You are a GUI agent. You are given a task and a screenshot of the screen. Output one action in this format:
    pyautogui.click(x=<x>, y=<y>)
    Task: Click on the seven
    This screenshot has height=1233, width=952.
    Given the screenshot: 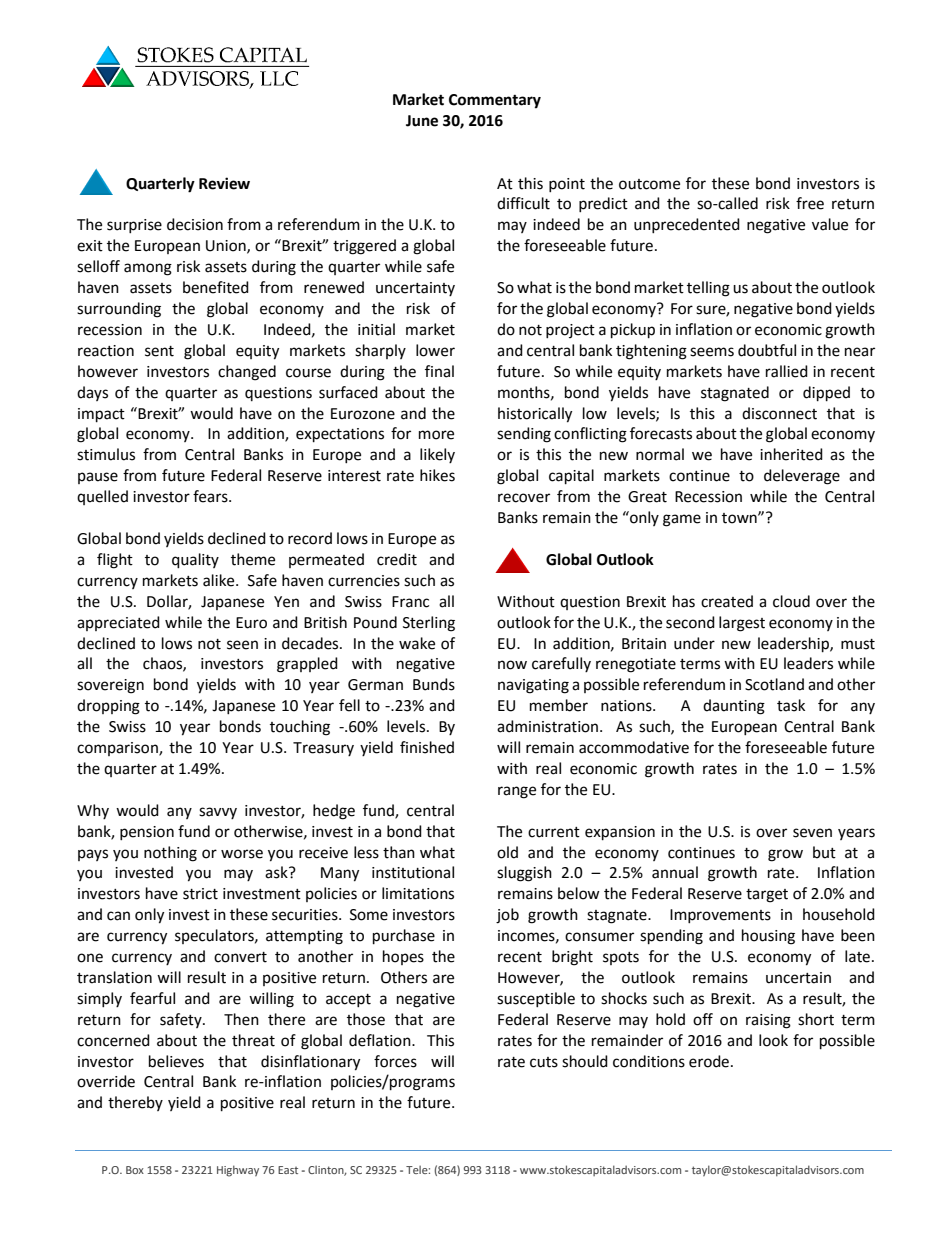 What is the action you would take?
    pyautogui.click(x=812, y=833)
